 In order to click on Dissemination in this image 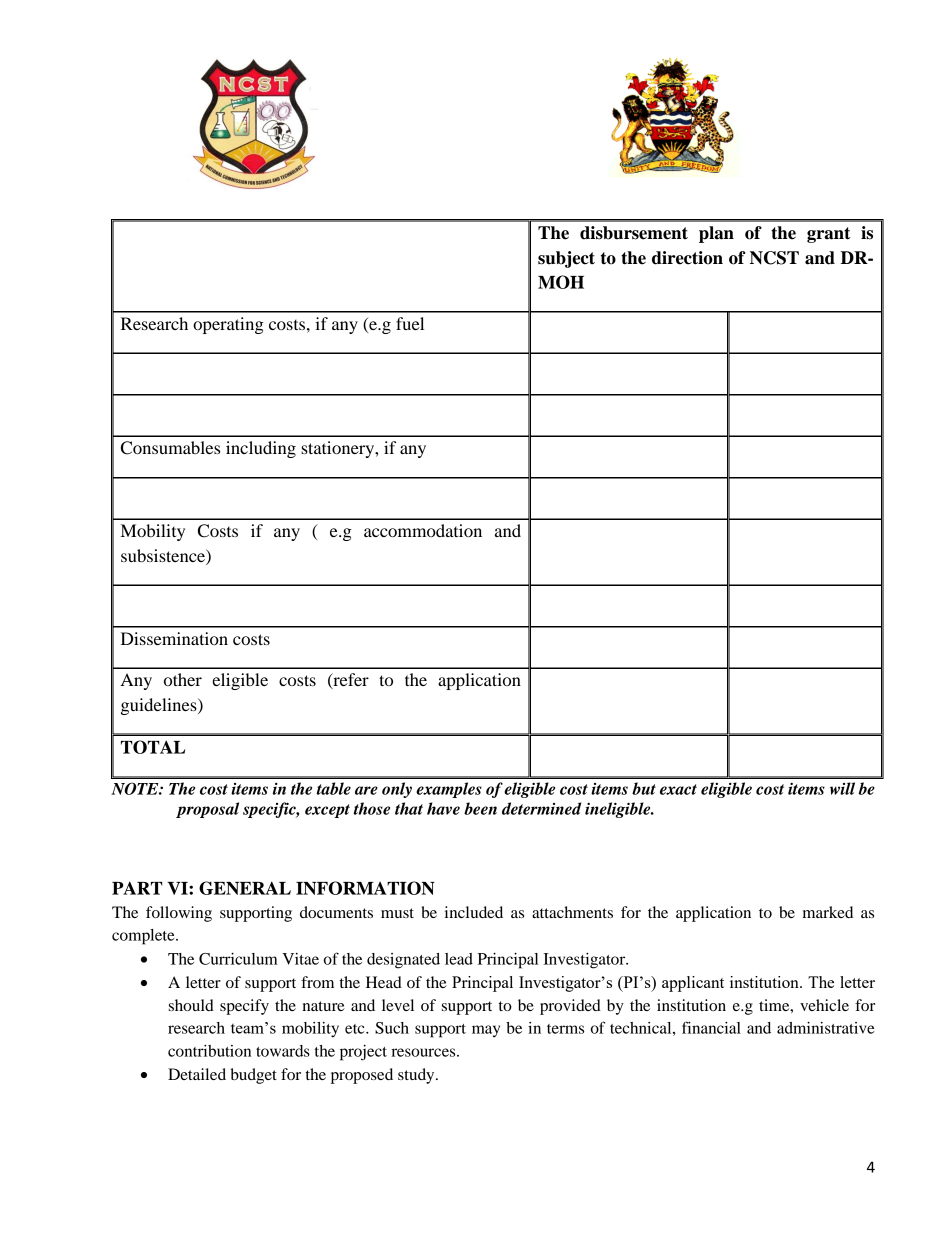, I will do `click(174, 638)`.
